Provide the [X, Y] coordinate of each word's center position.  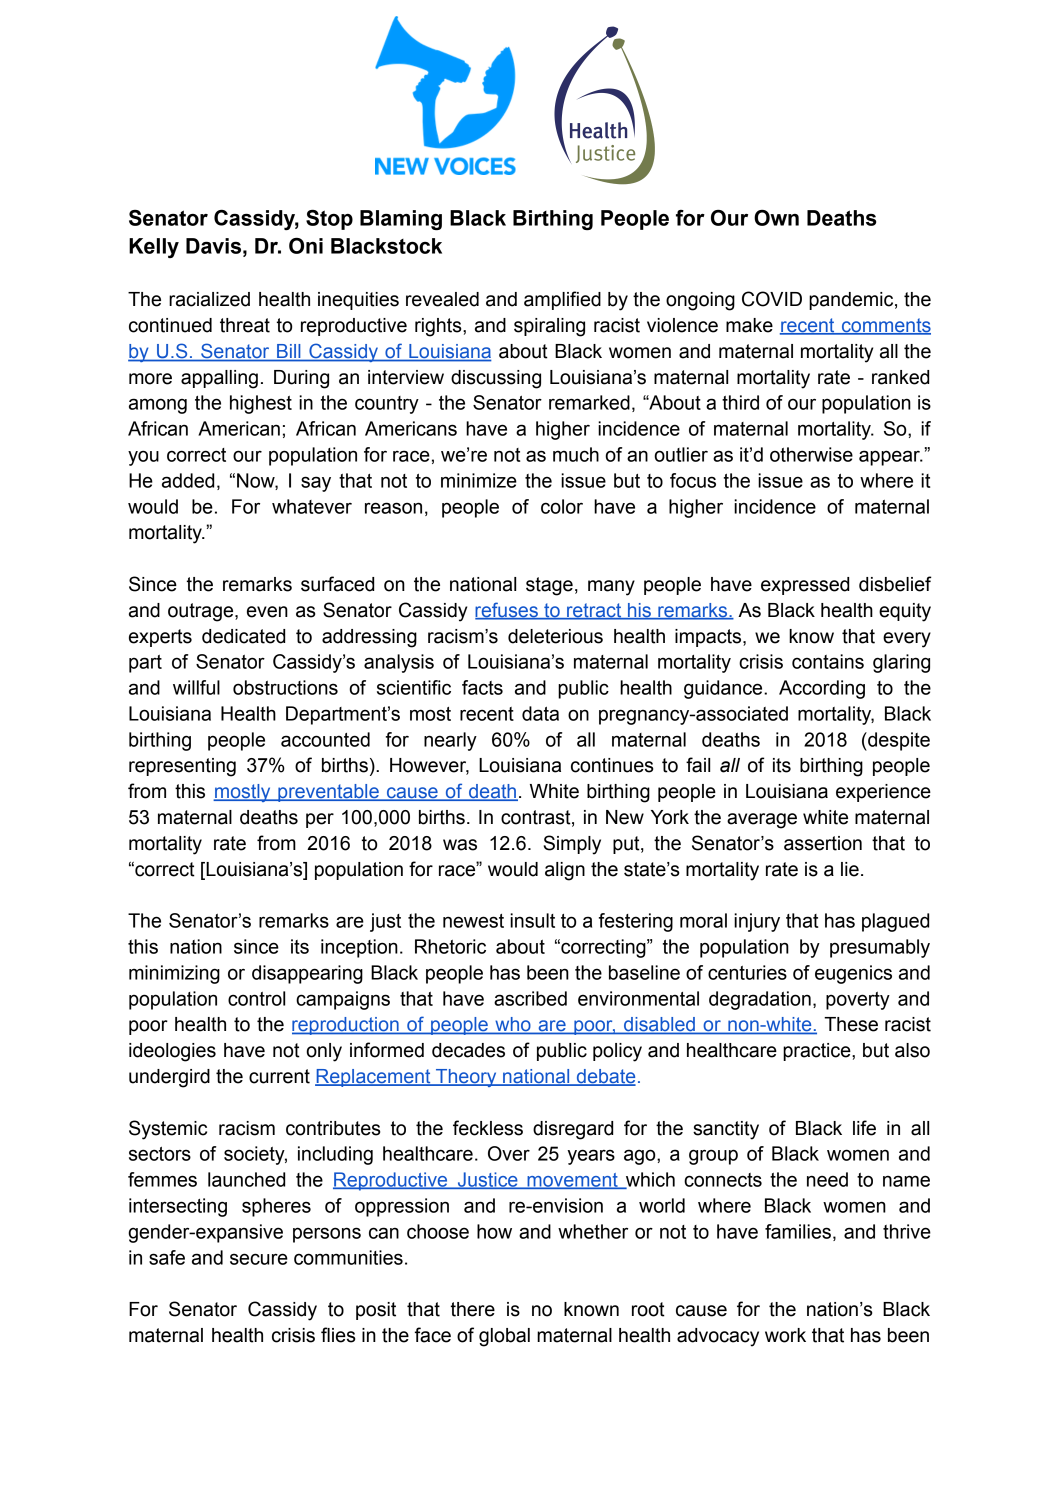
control [256, 998]
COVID [772, 299]
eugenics [853, 974]
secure [259, 1259]
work [785, 1335]
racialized [209, 299]
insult [532, 920]
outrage [202, 612]
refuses [507, 611]
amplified [562, 300]
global [504, 1337]
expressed [805, 586]
